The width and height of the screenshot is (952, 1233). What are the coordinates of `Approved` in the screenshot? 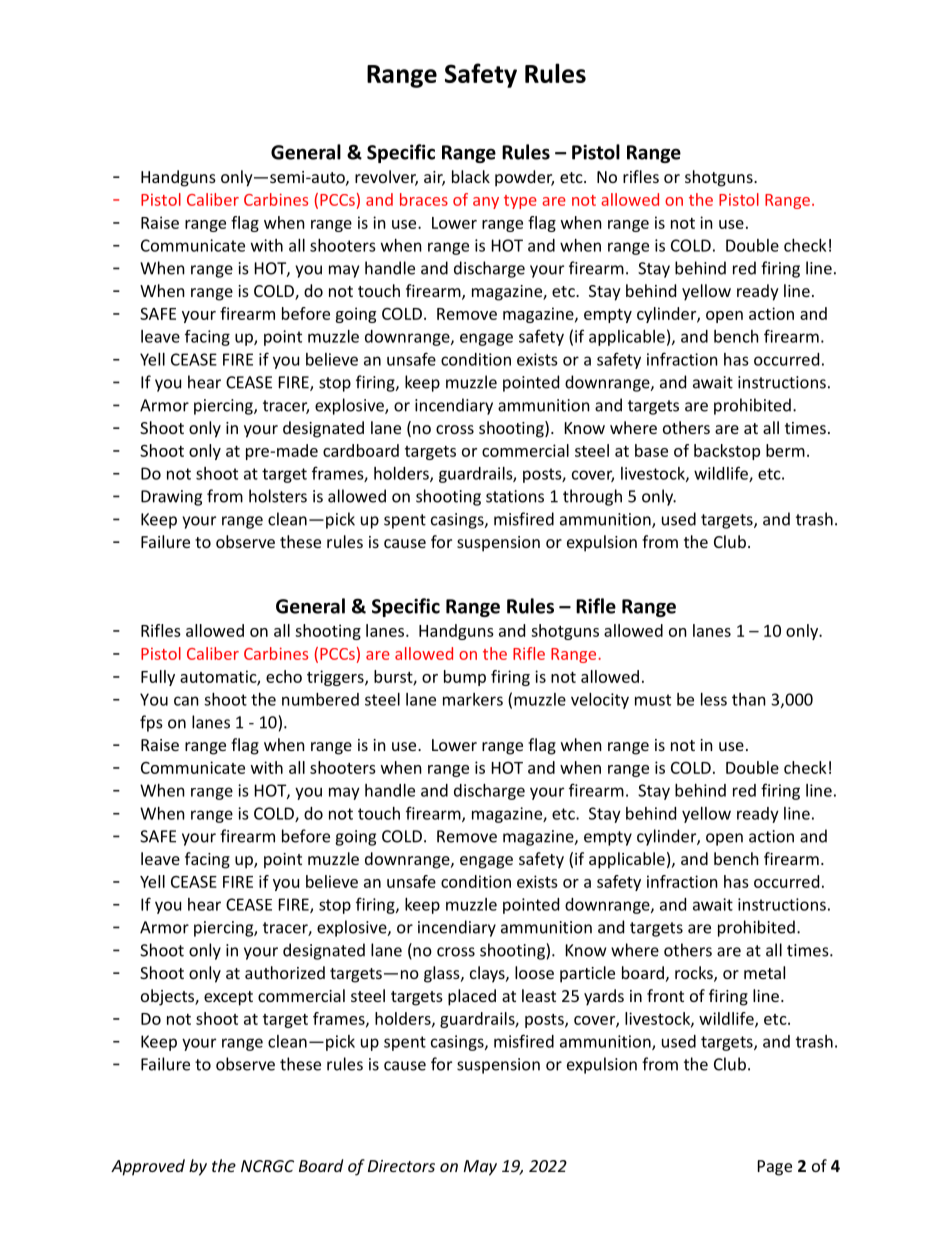 It's located at (148, 1167).
